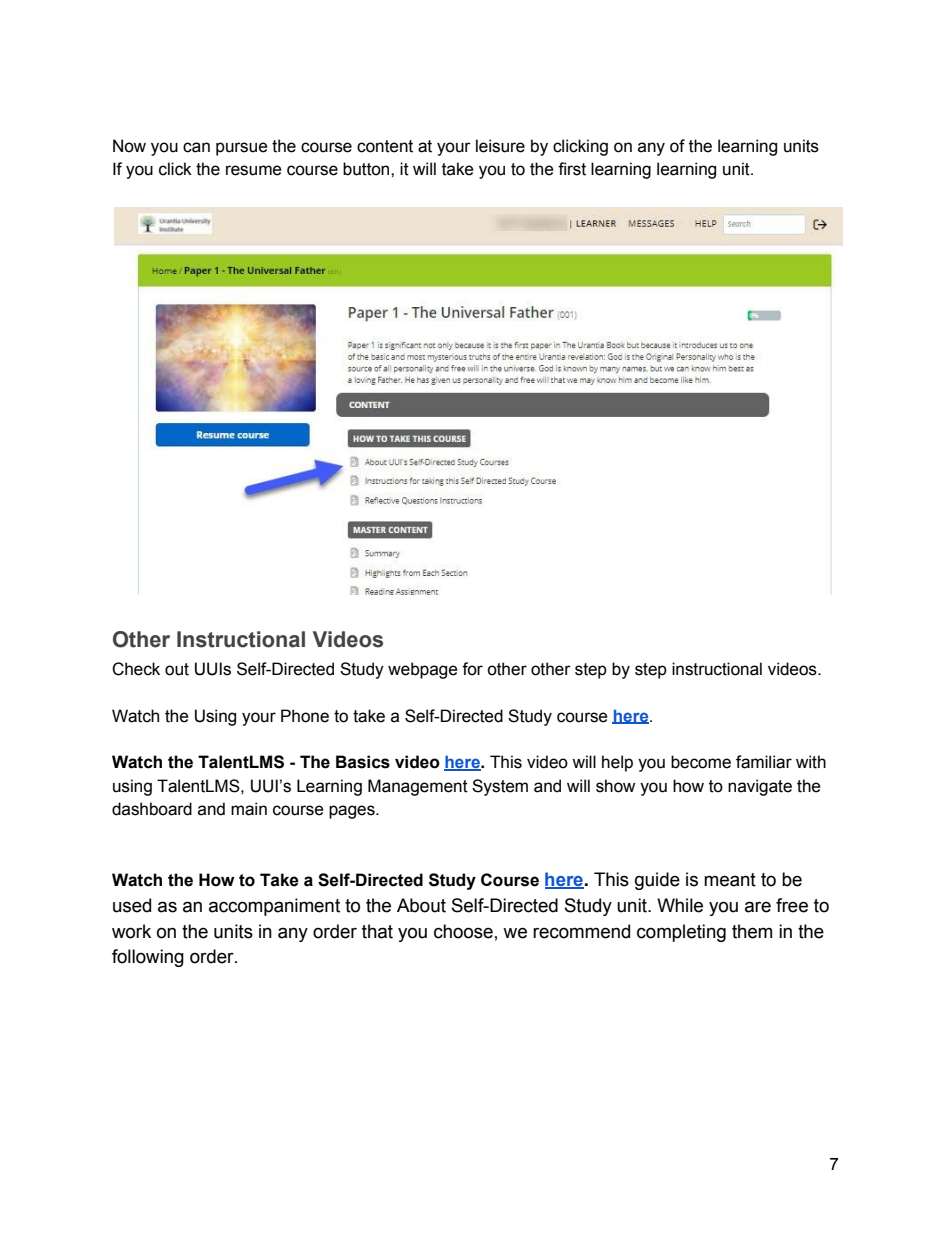 Image resolution: width=952 pixels, height=1233 pixels. Describe the element at coordinates (196, 147) in the image. I see `can` at that location.
